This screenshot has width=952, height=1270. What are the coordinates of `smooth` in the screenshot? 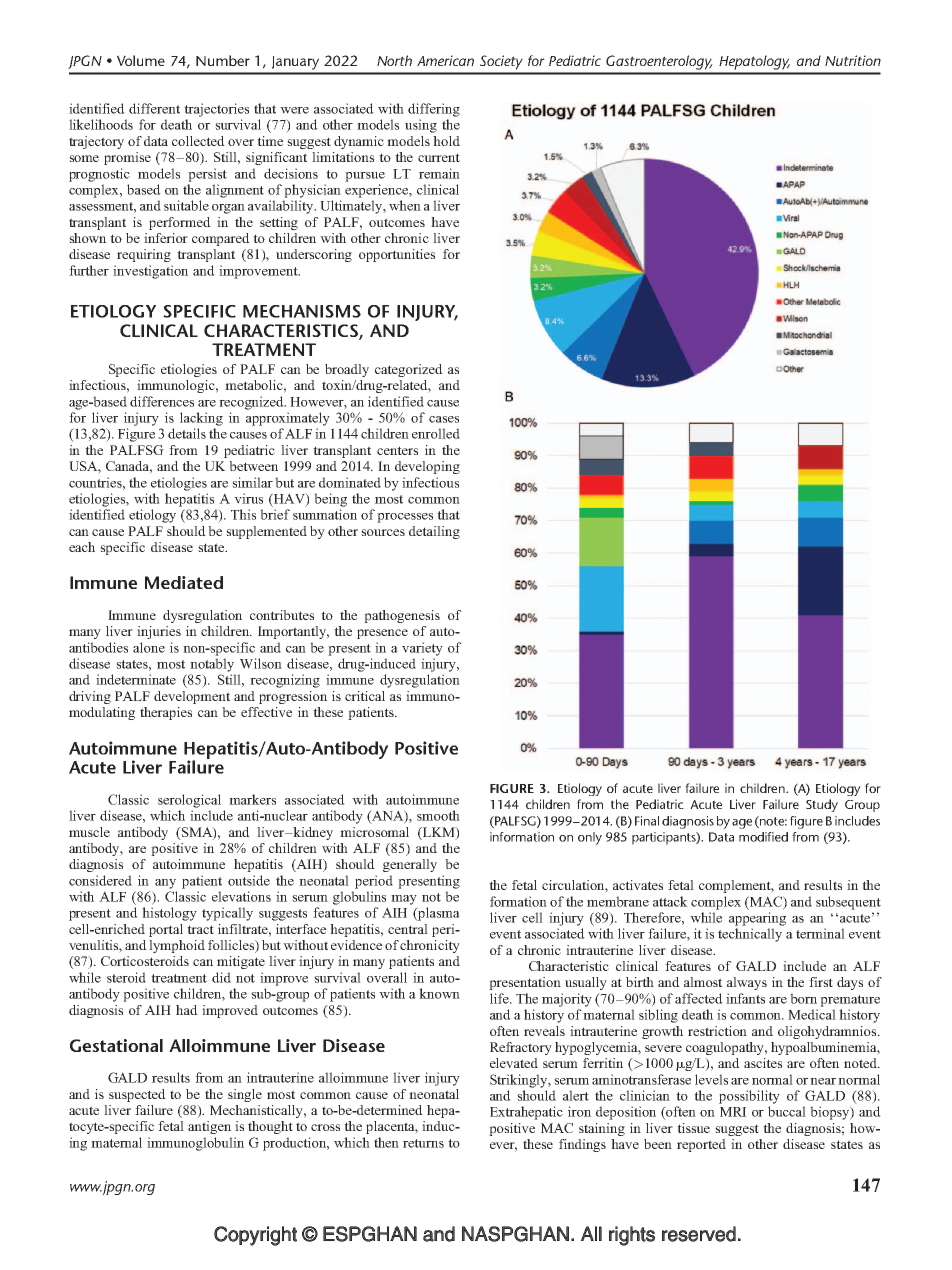 It's located at (438, 815).
